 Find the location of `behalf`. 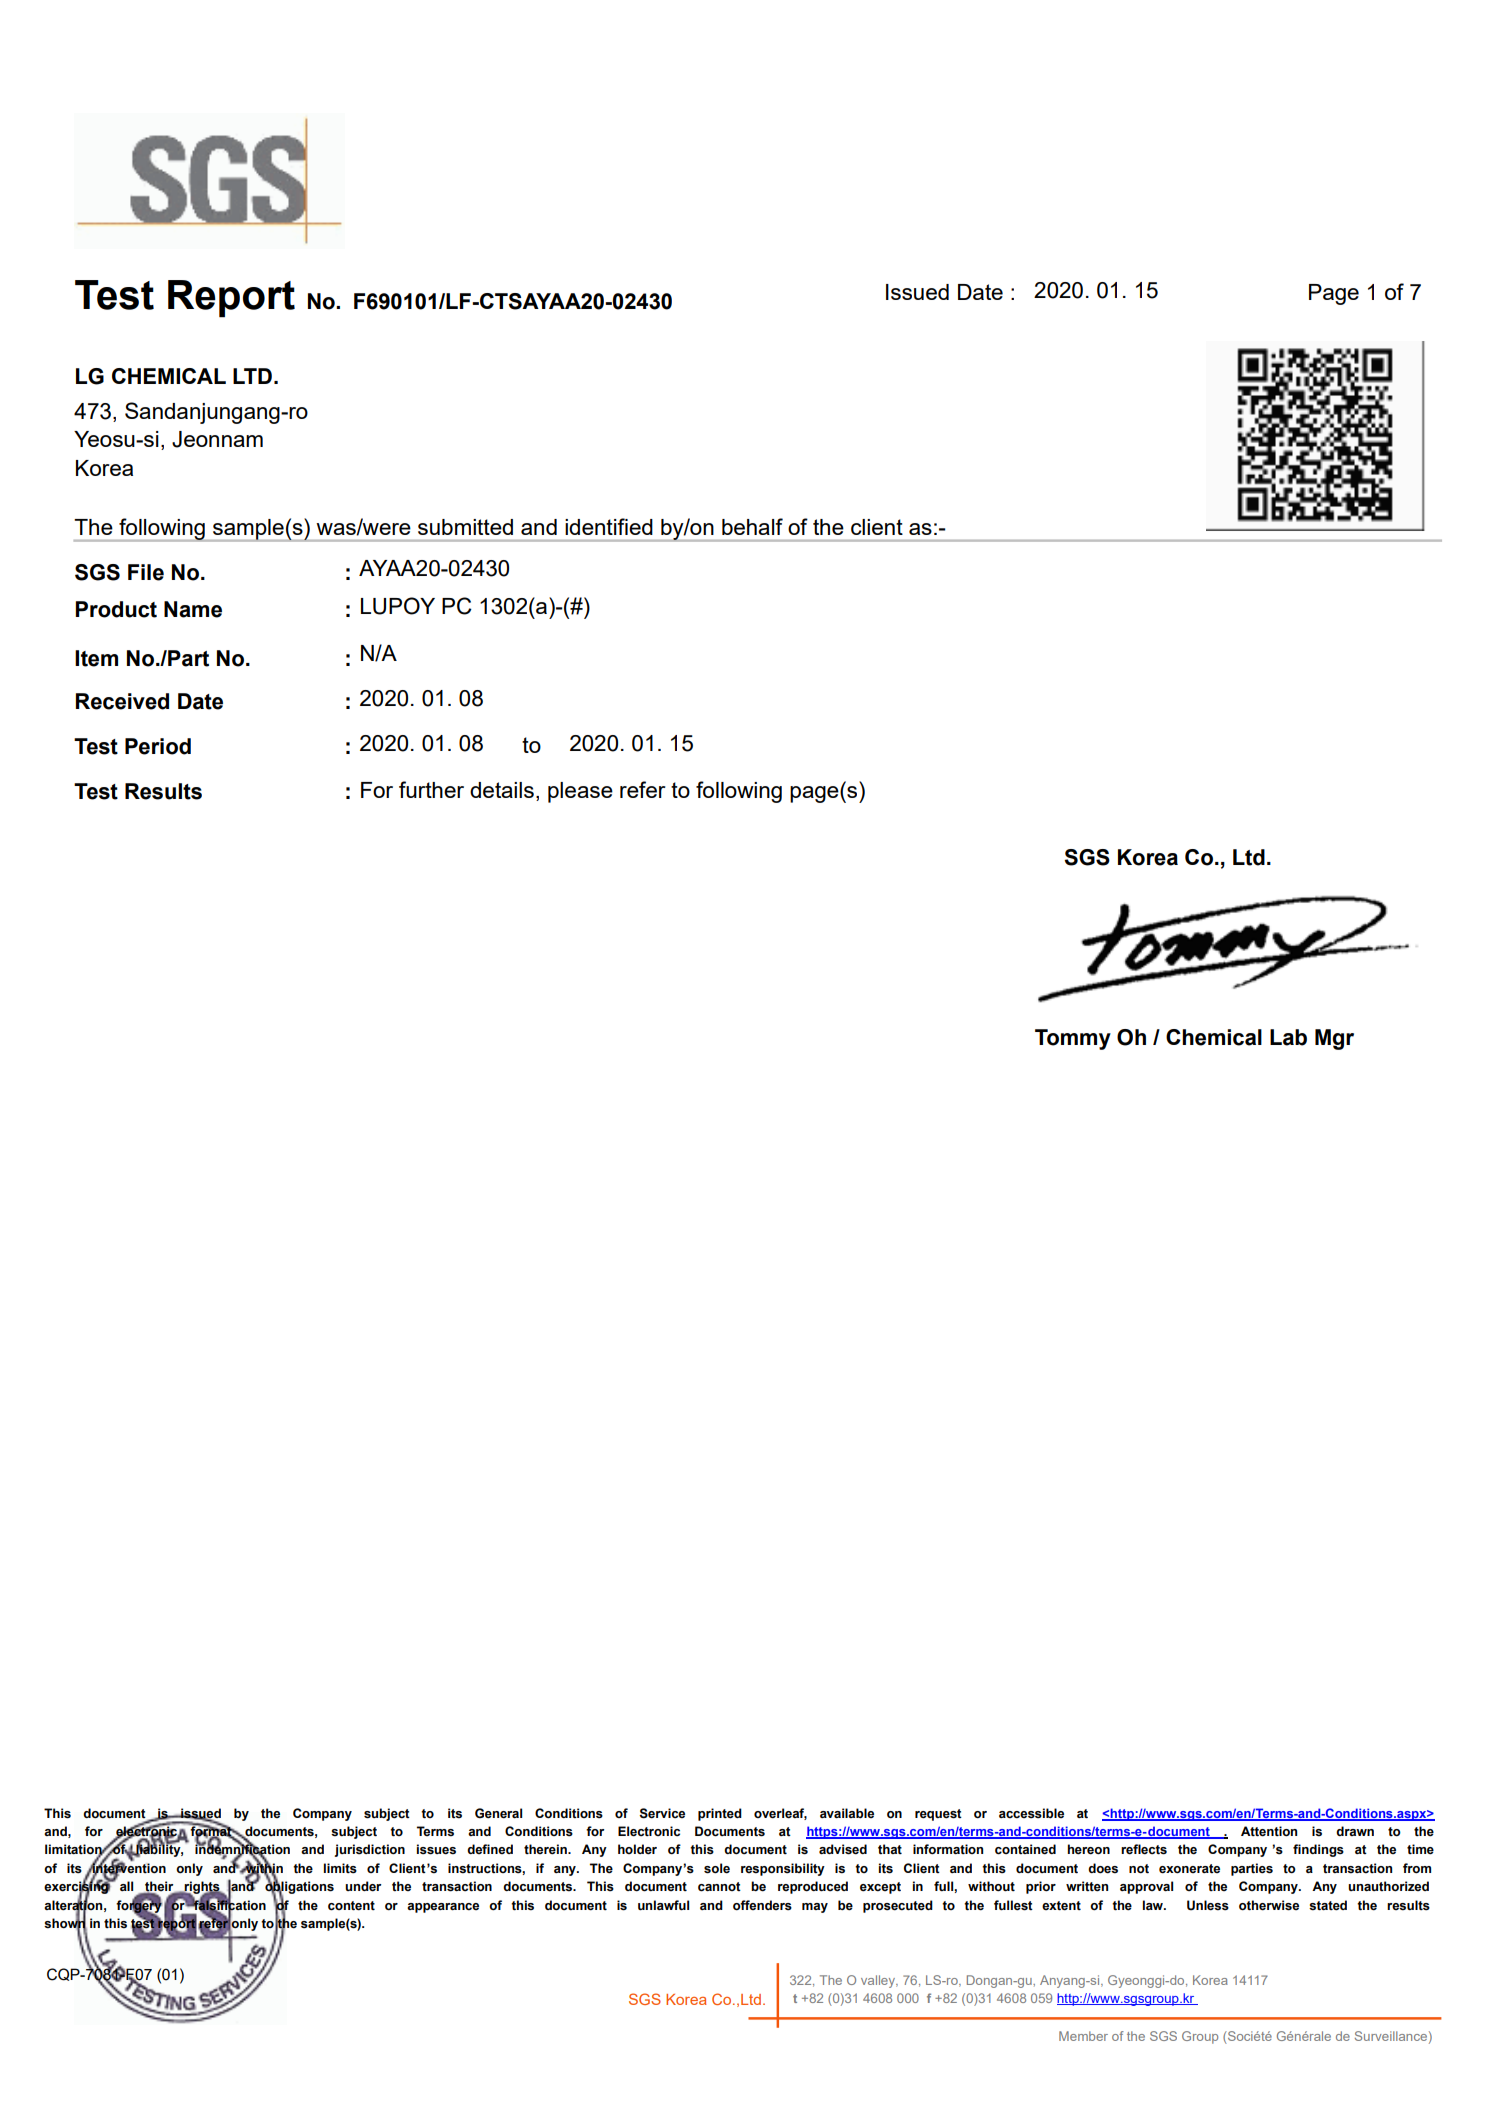

behalf is located at coordinates (752, 526).
